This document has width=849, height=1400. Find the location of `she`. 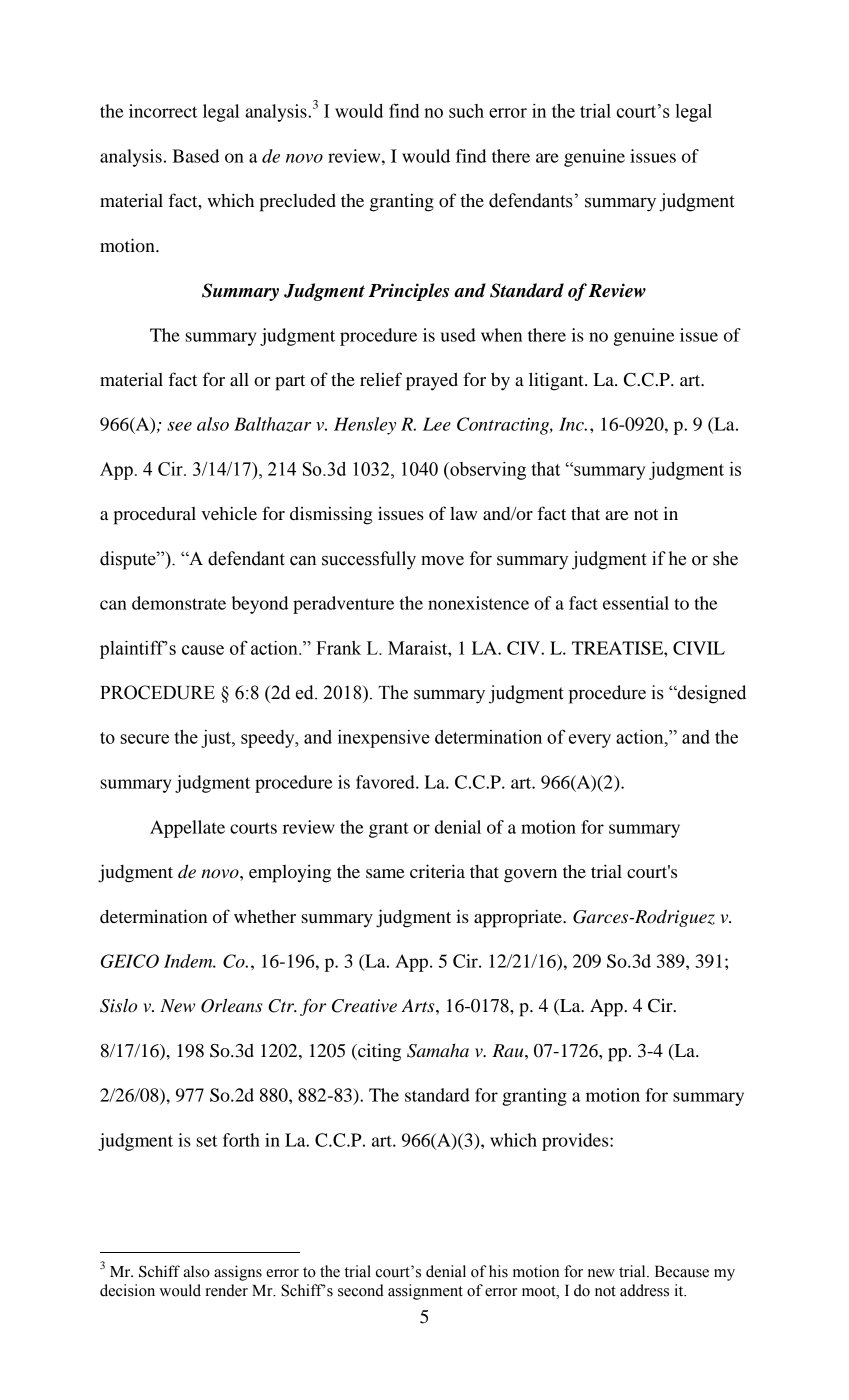

she is located at coordinates (725, 558).
